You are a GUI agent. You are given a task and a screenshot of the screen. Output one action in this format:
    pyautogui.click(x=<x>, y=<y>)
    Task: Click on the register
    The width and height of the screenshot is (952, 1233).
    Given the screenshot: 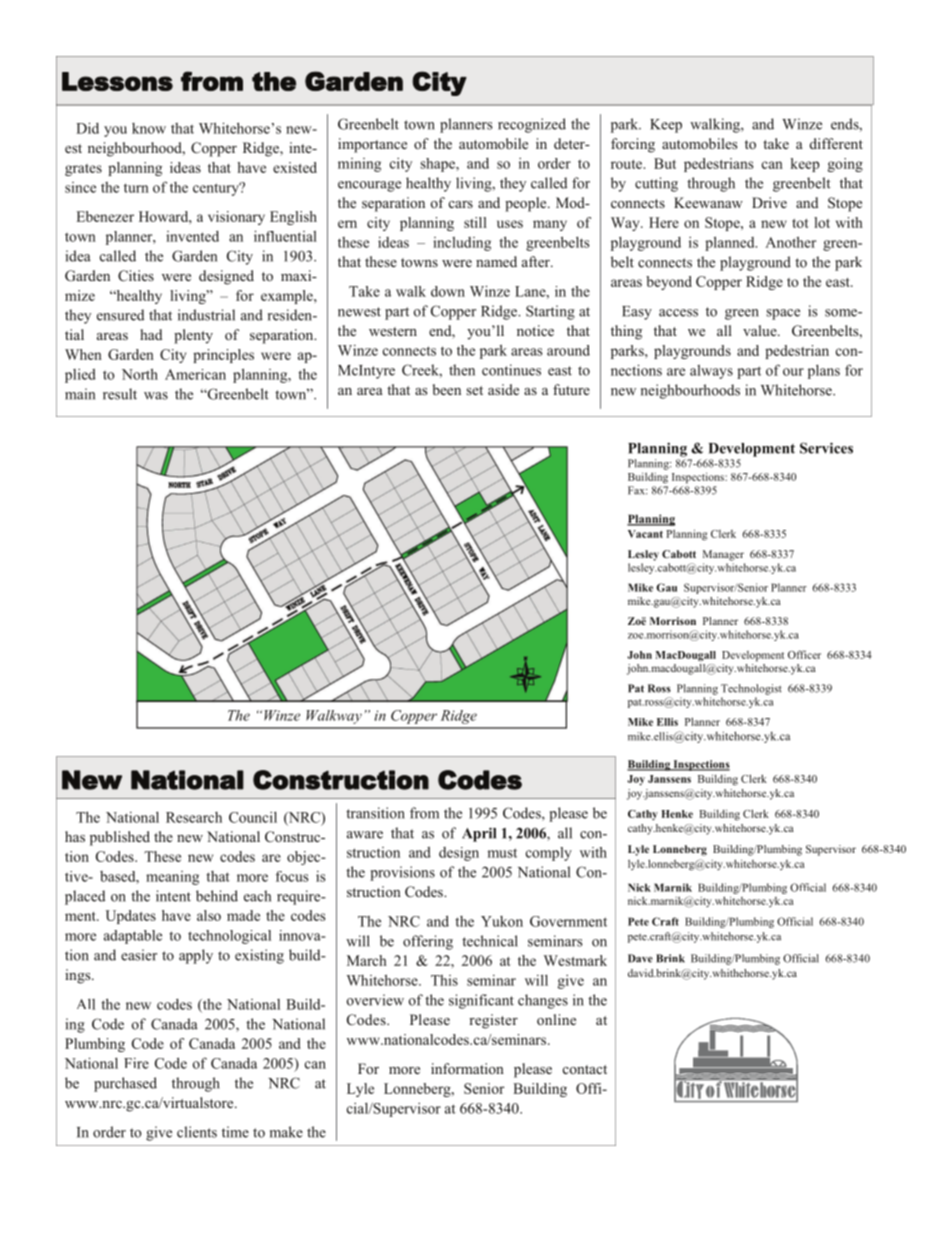 What is the action you would take?
    pyautogui.click(x=493, y=1021)
